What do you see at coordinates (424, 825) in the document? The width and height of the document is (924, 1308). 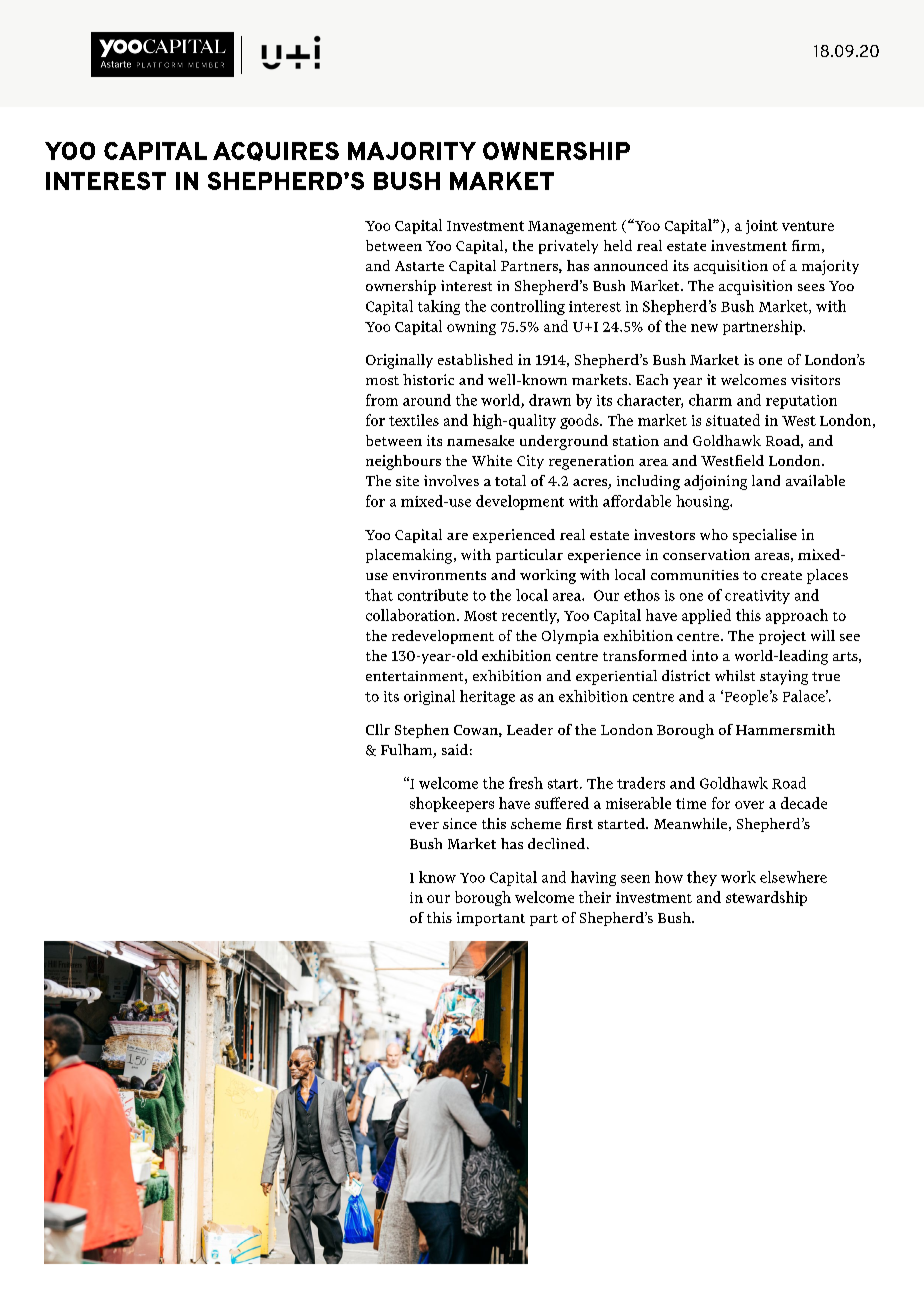 I see `ever` at bounding box center [424, 825].
